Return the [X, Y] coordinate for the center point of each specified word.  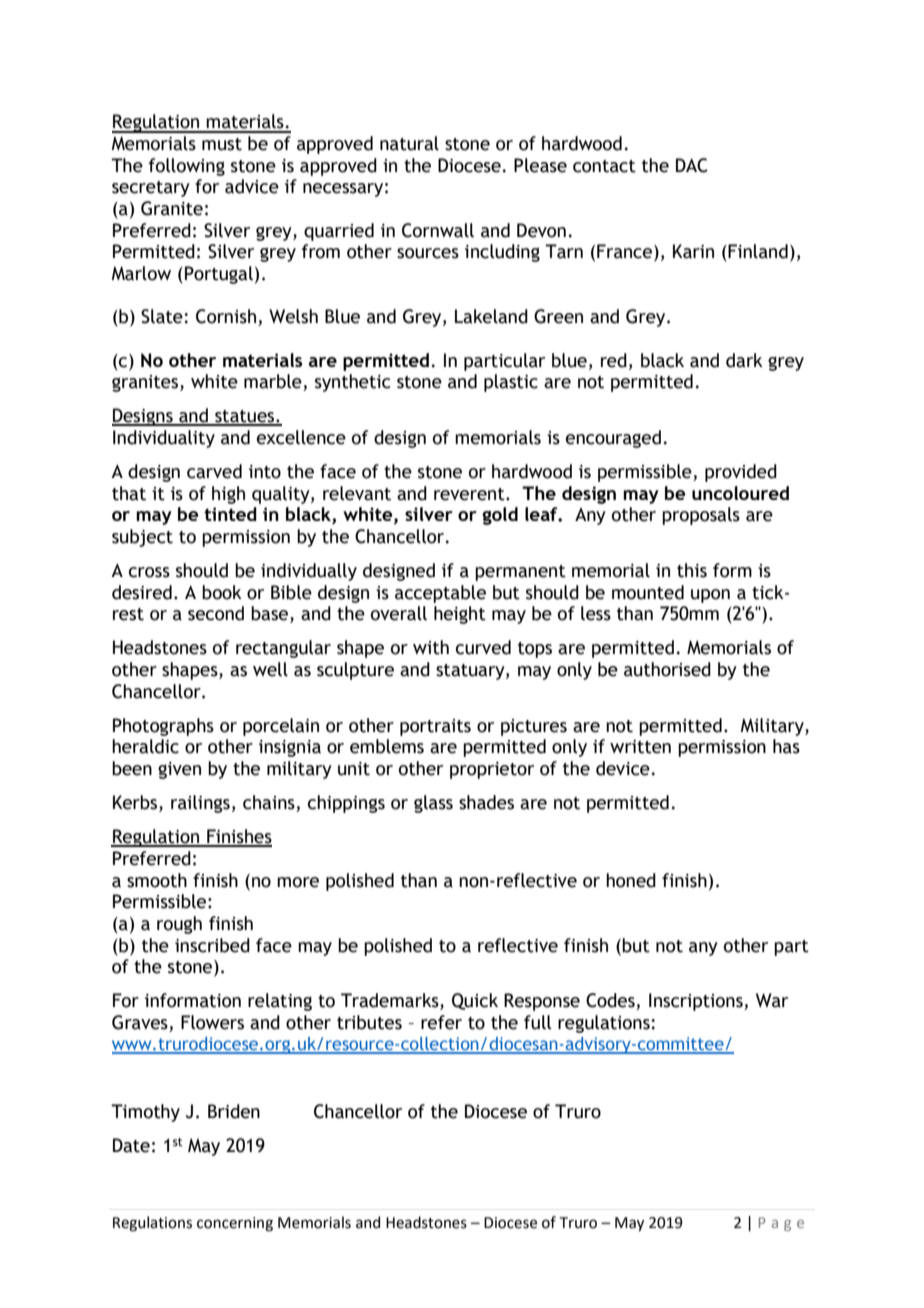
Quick [475, 1001]
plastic [511, 383]
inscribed [212, 945]
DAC [692, 165]
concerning [235, 1224]
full [537, 1022]
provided [741, 473]
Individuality [164, 439]
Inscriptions [697, 1002]
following [187, 167]
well [270, 669]
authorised [667, 669]
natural [409, 143]
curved [483, 647]
